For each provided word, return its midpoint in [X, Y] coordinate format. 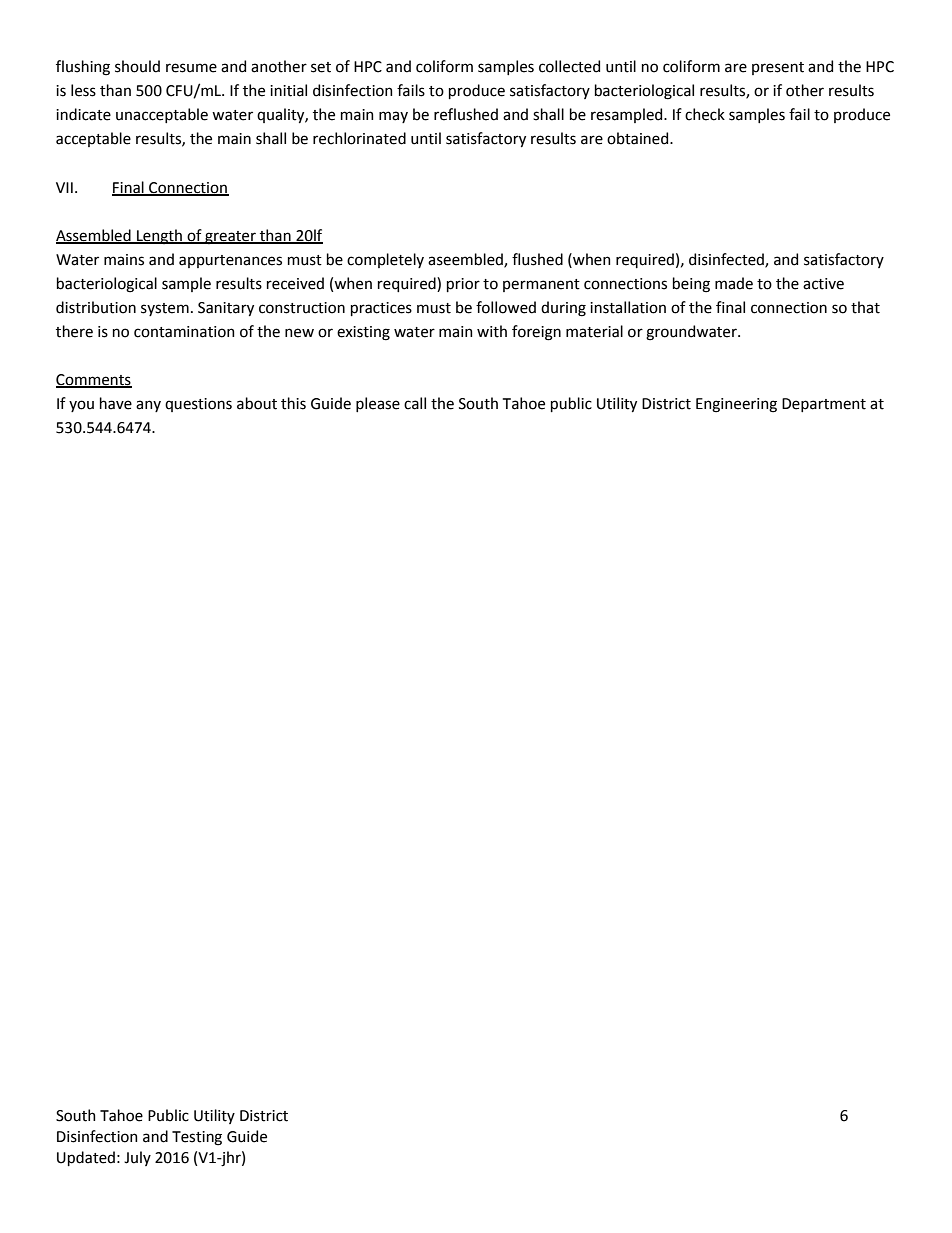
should [137, 66]
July [137, 1158]
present [778, 68]
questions [198, 405]
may [393, 117]
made [734, 283]
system [165, 309]
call [415, 403]
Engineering [736, 405]
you [81, 406]
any [148, 406]
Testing [197, 1138]
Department [824, 405]
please [378, 404]
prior [463, 285]
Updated [86, 1158]
